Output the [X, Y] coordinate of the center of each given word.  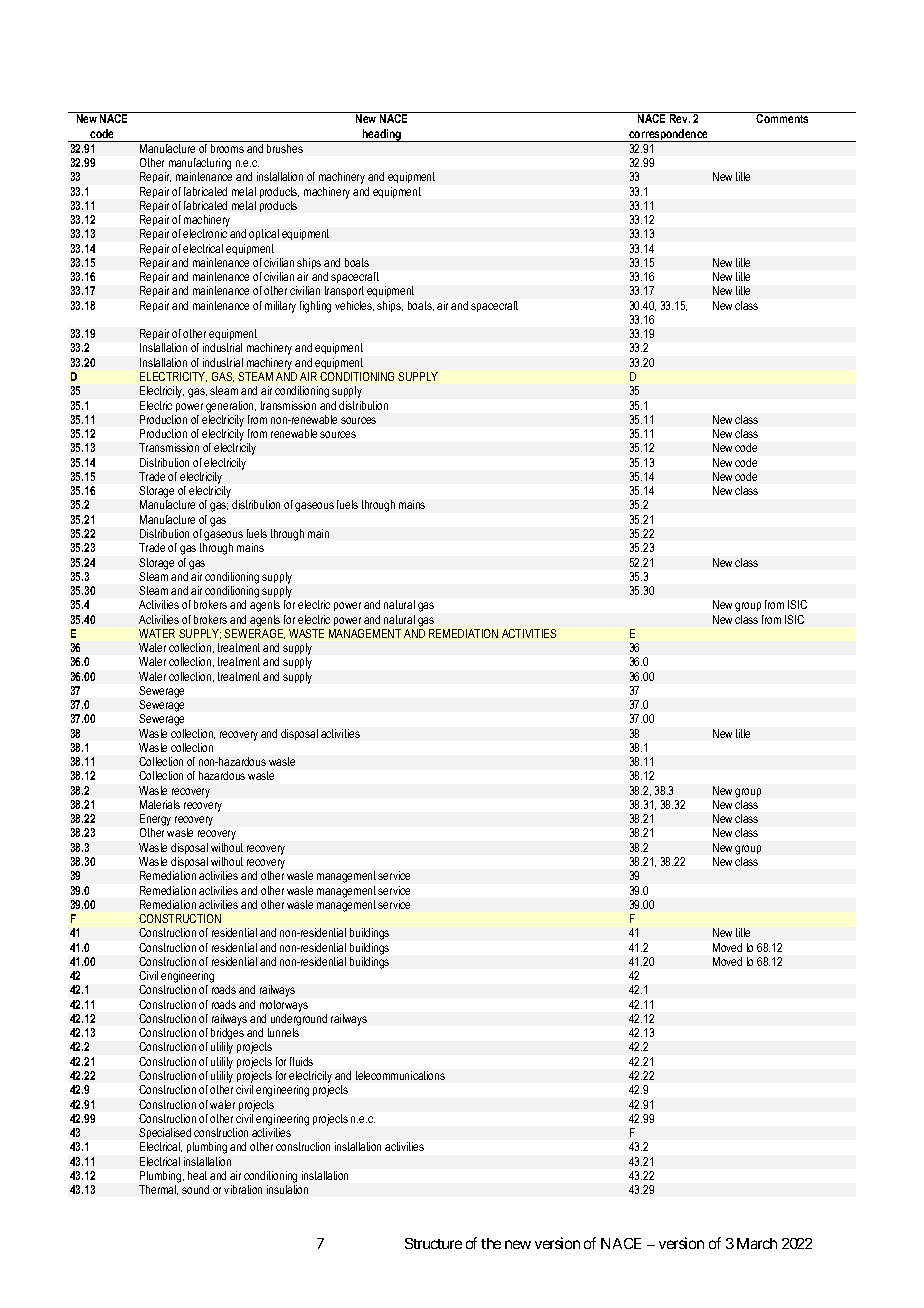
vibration [243, 1189]
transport [344, 291]
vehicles [354, 306]
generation [231, 407]
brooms [227, 148]
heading [382, 135]
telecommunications [400, 1075]
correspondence [668, 135]
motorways [284, 1006]
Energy [155, 821]
